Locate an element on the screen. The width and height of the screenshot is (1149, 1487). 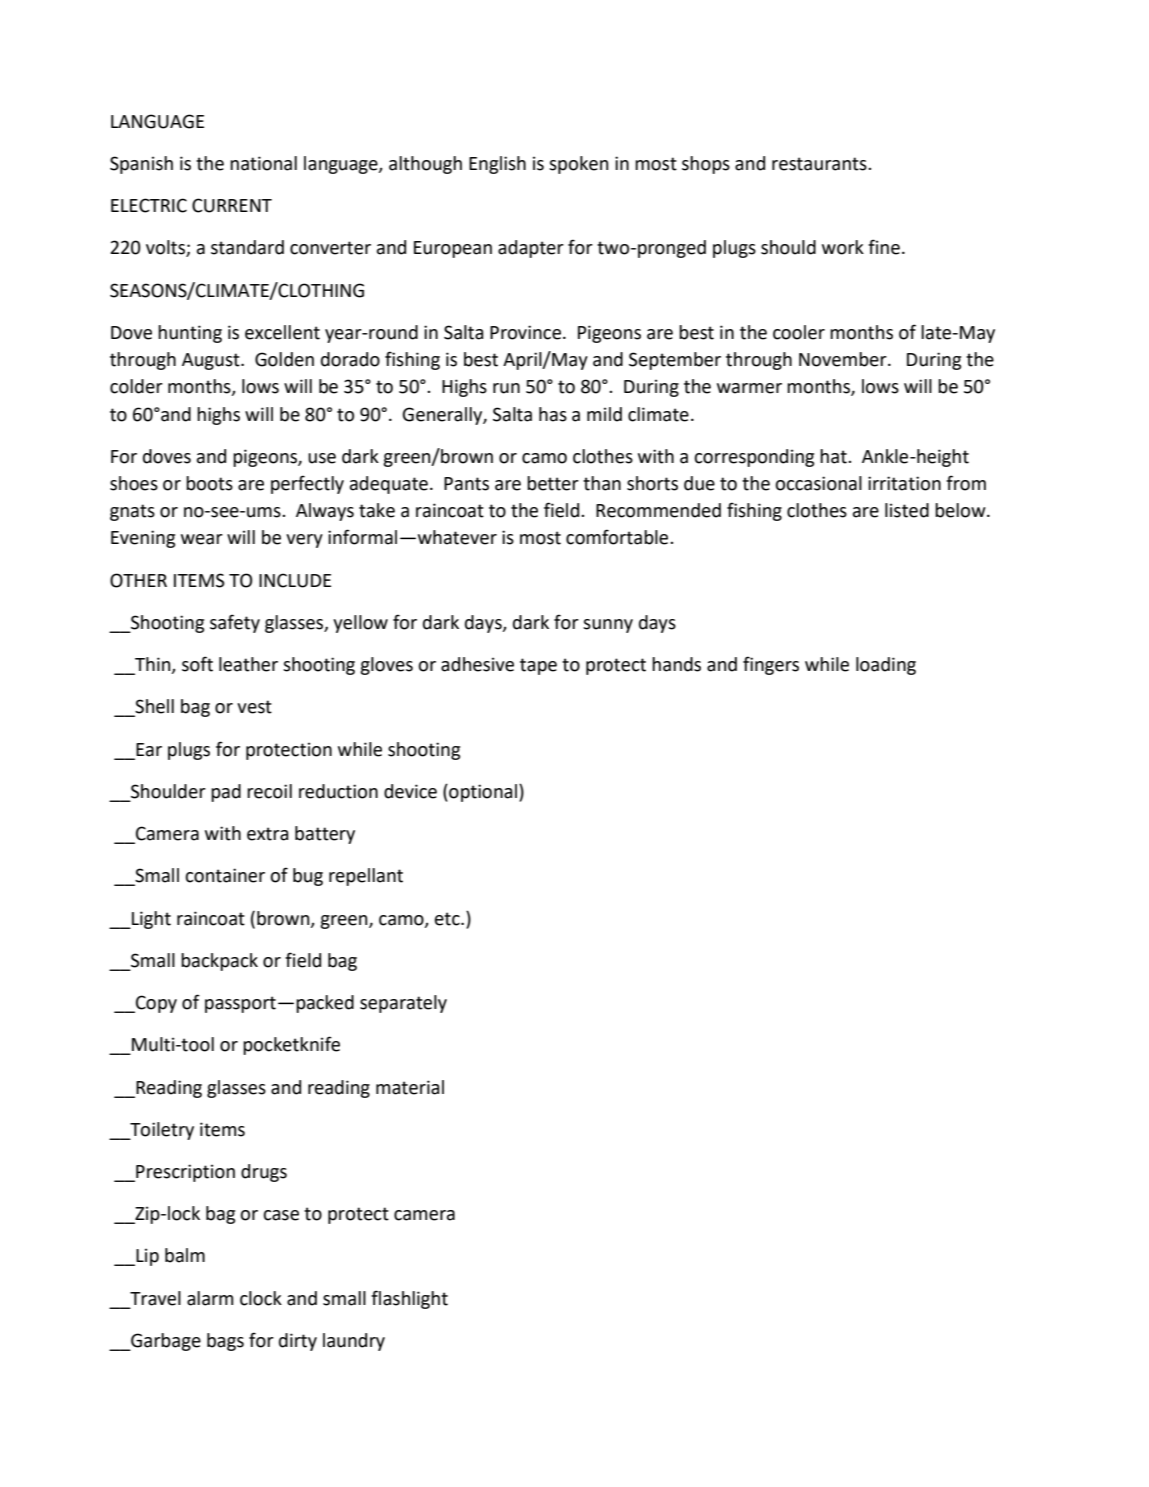
laundry is located at coordinates (354, 1342).
